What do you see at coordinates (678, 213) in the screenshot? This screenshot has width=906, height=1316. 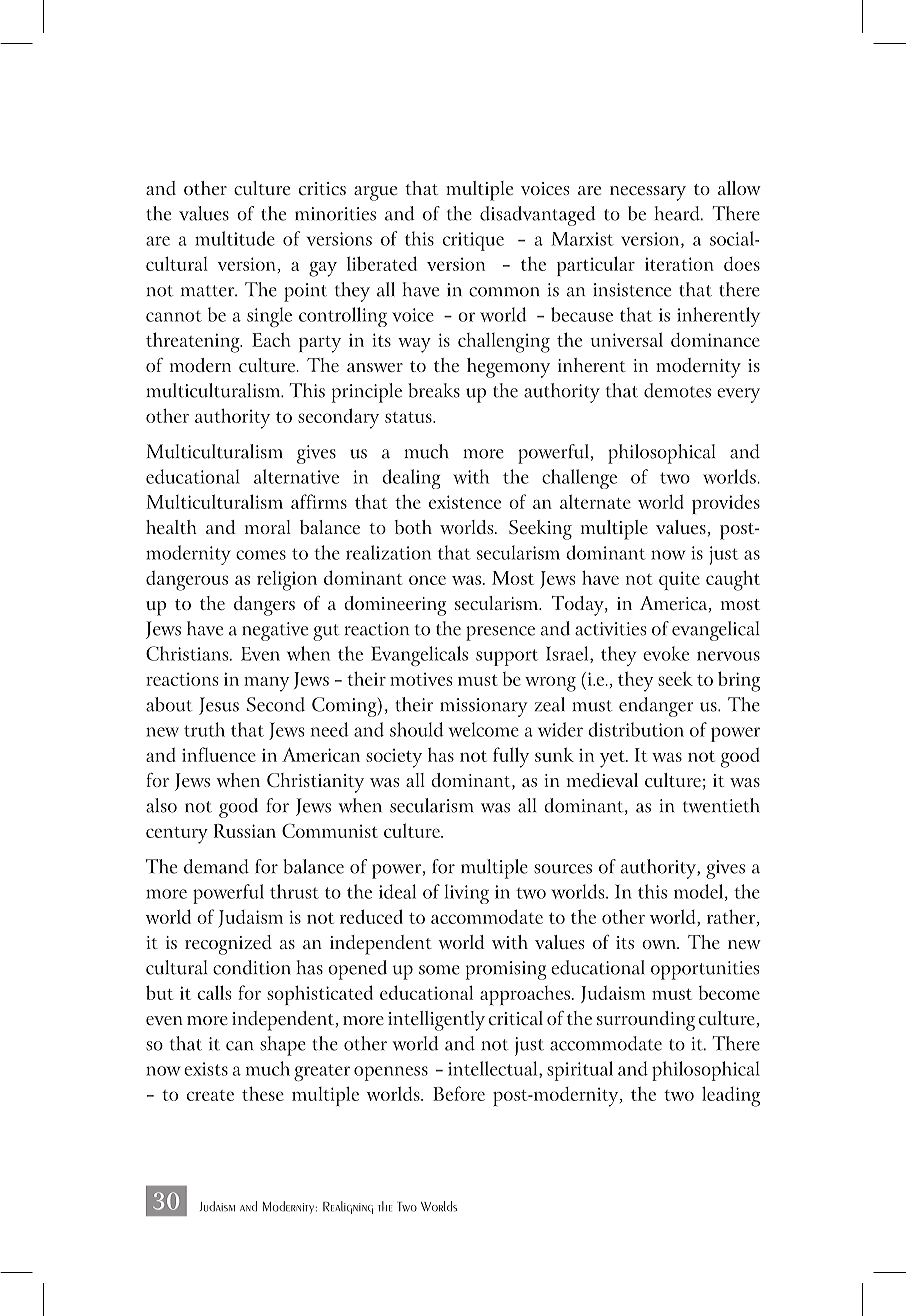 I see `heard` at bounding box center [678, 213].
